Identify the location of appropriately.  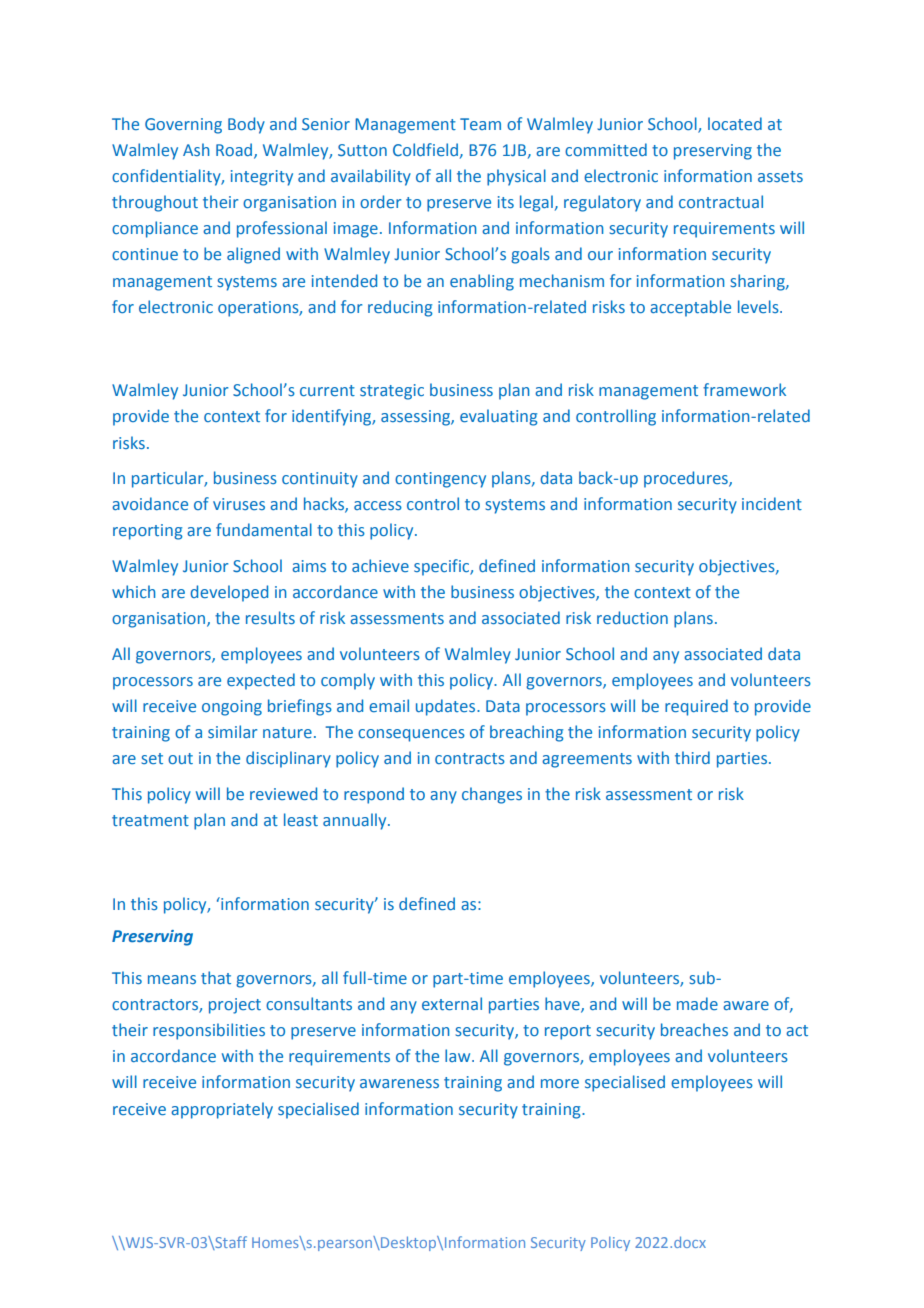
(222, 1110).
